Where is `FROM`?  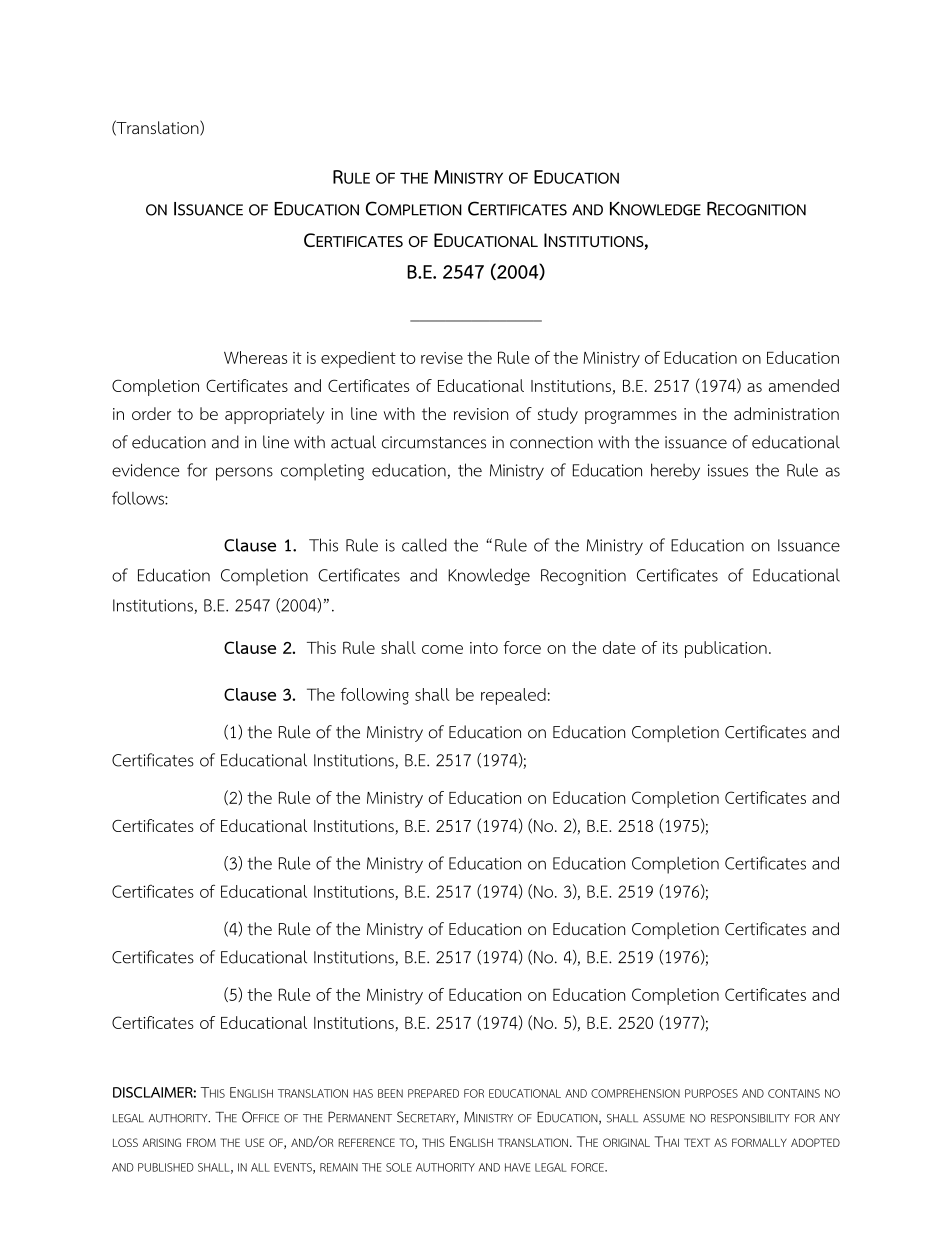
FROM is located at coordinates (201, 1142).
